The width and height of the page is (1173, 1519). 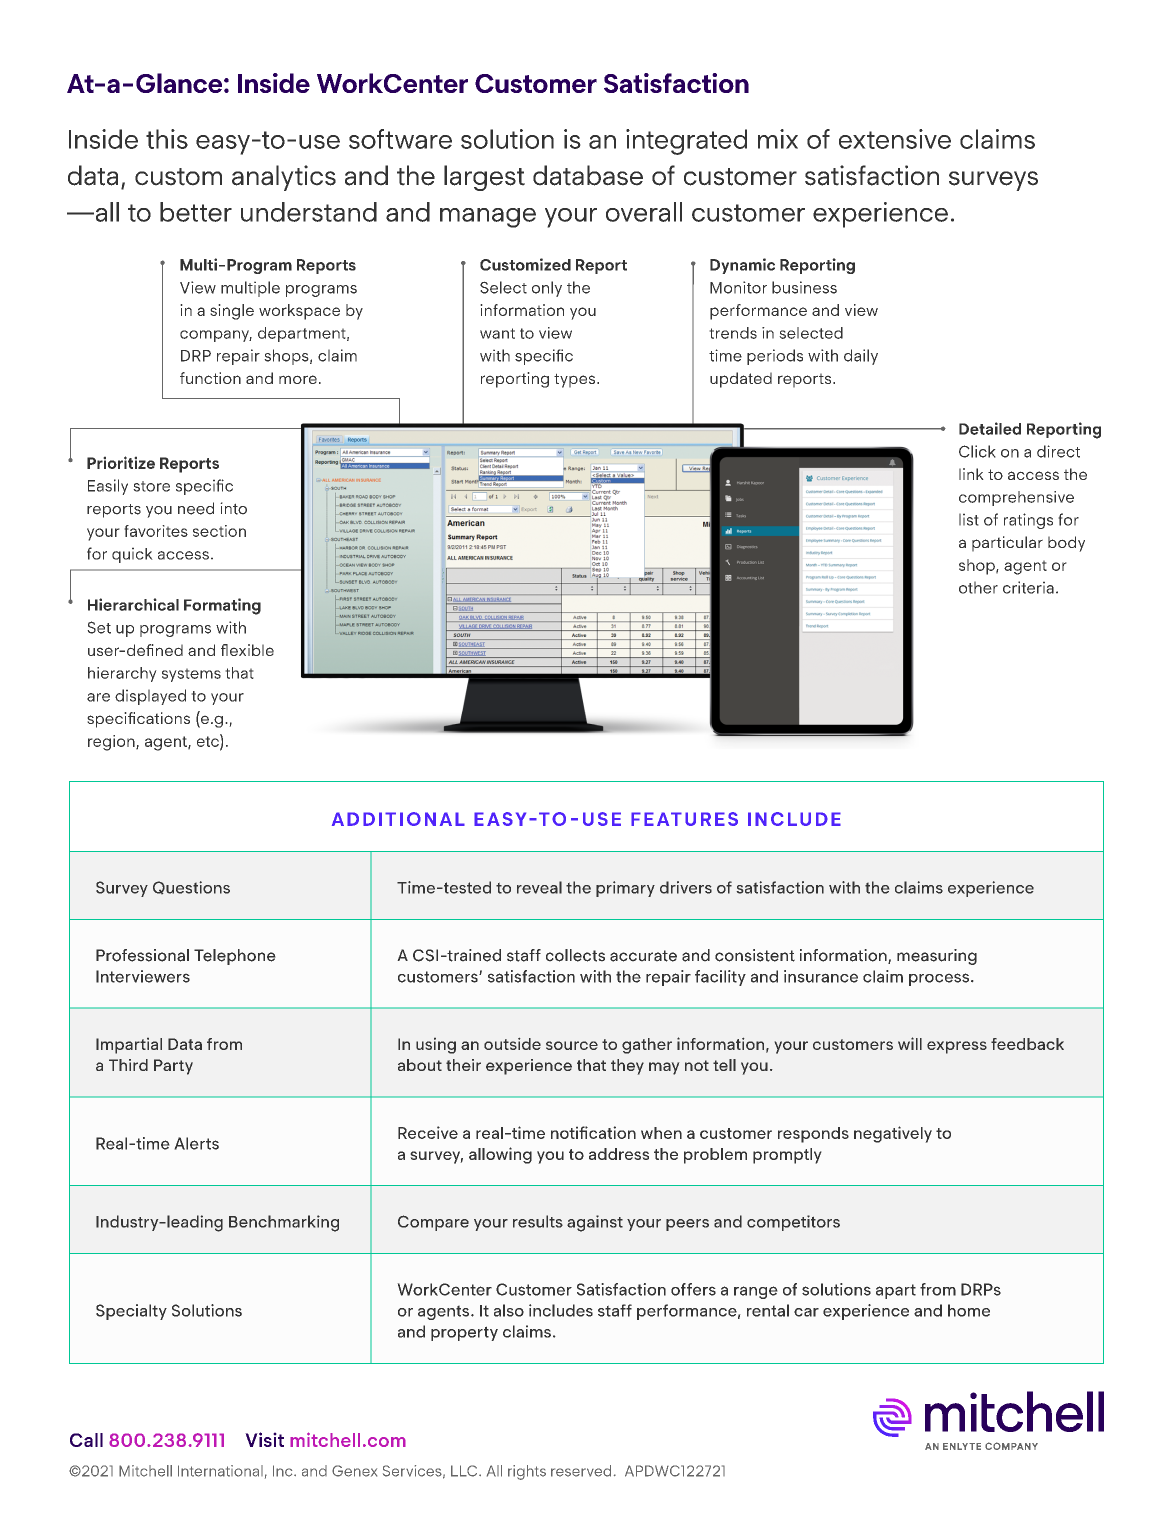 What do you see at coordinates (196, 1143) in the page?
I see `Alerts` at bounding box center [196, 1143].
